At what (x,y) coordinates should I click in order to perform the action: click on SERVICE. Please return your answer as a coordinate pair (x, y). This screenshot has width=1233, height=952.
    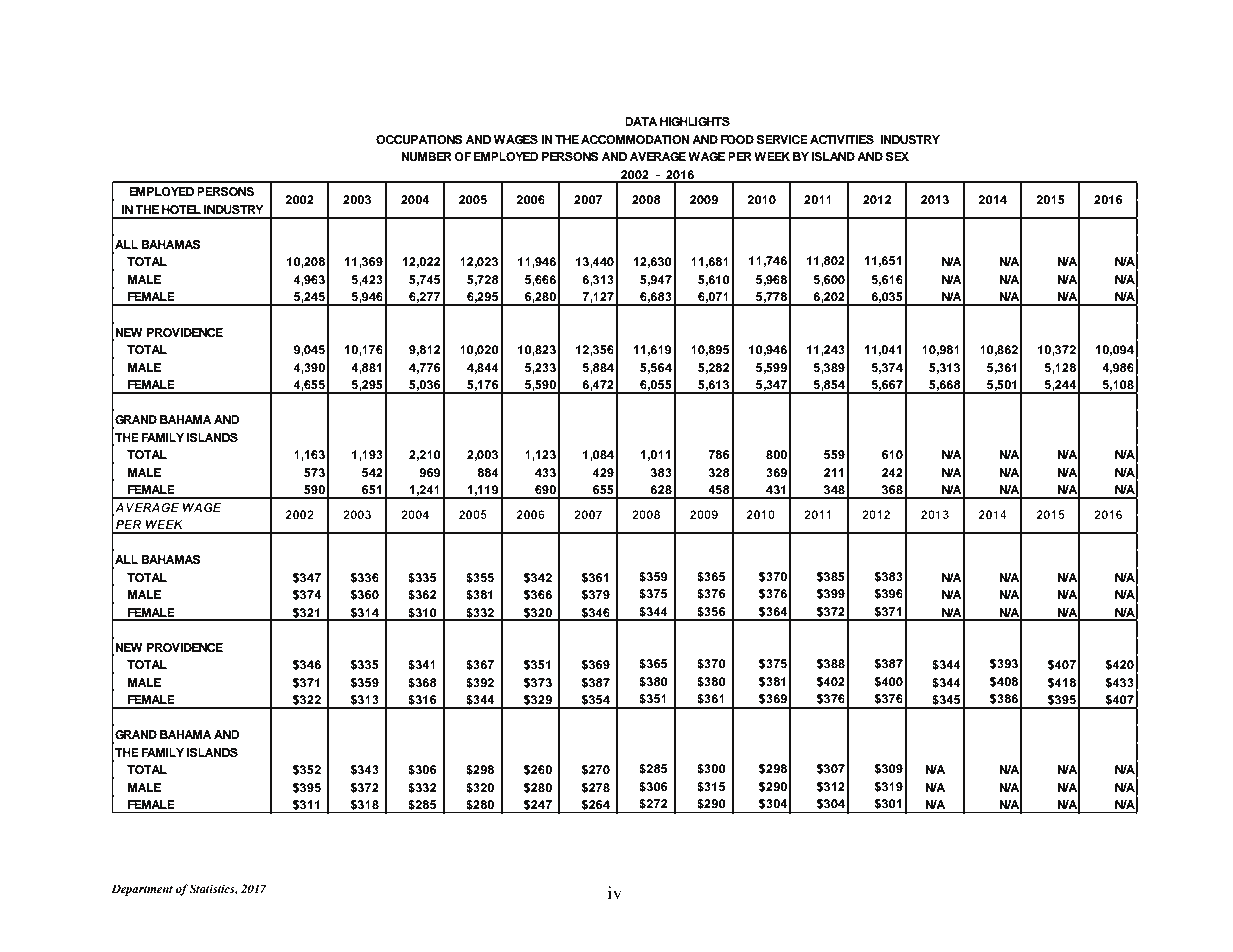
    Looking at the image, I should click on (782, 139).
